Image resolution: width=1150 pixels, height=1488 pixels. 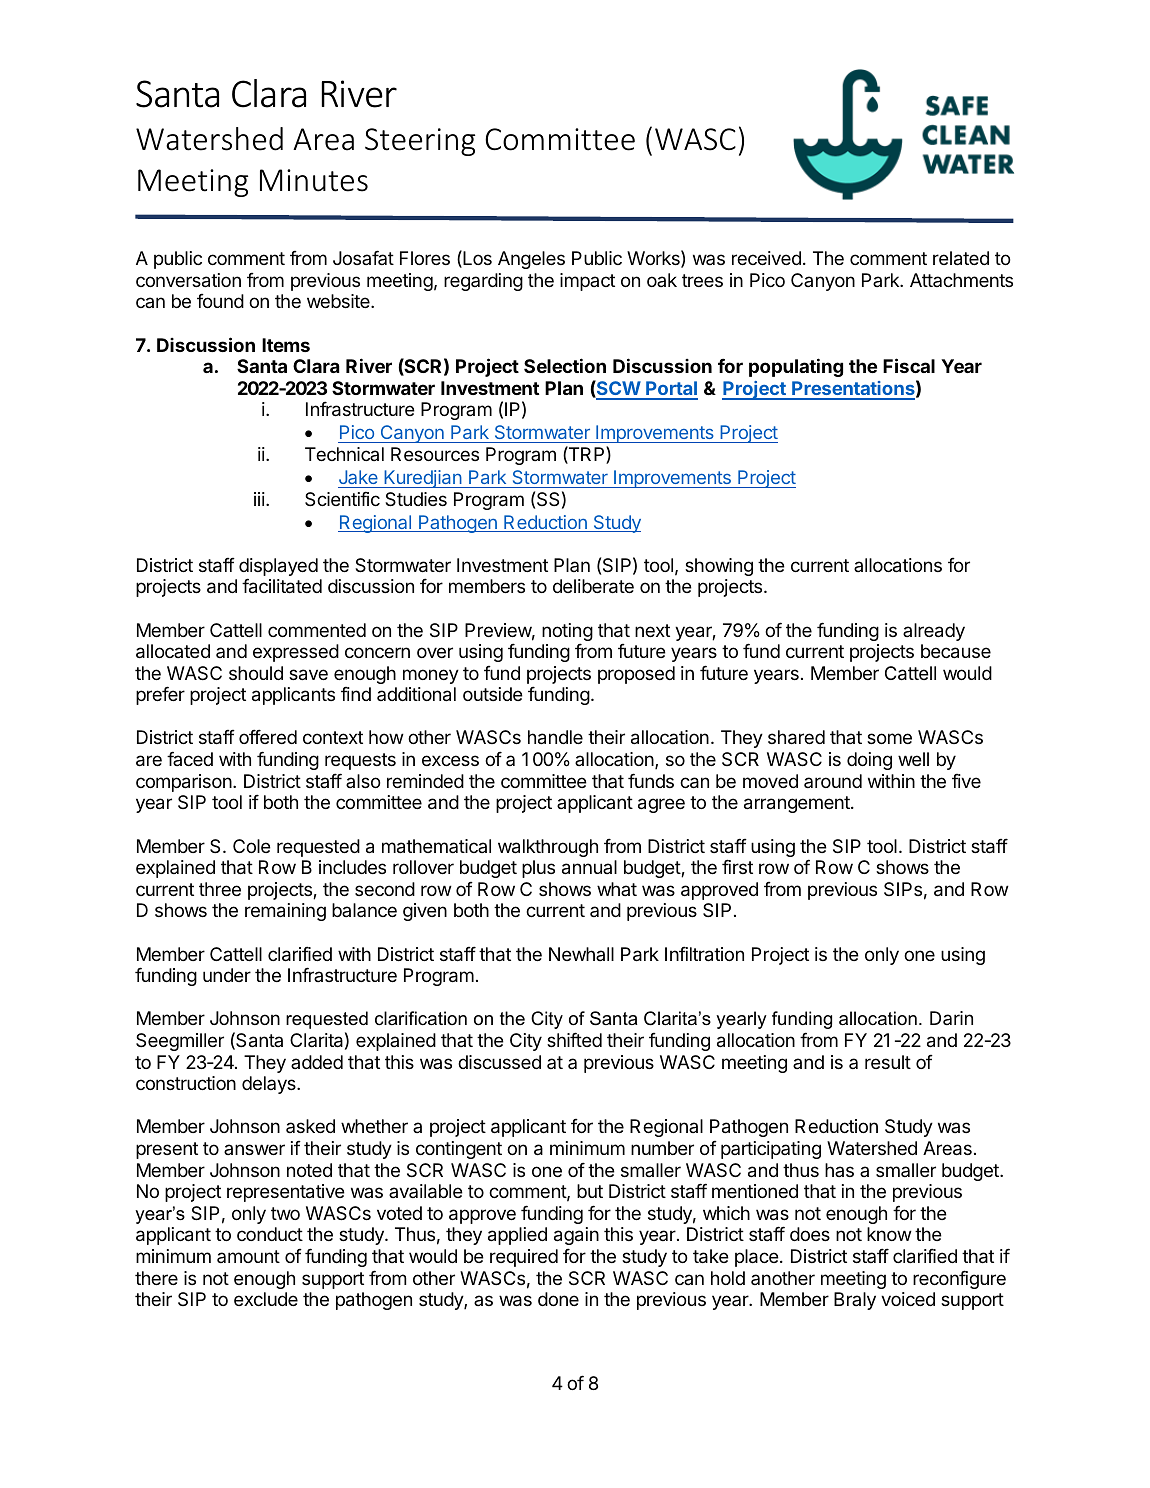 What do you see at coordinates (961, 258) in the image?
I see `related` at bounding box center [961, 258].
